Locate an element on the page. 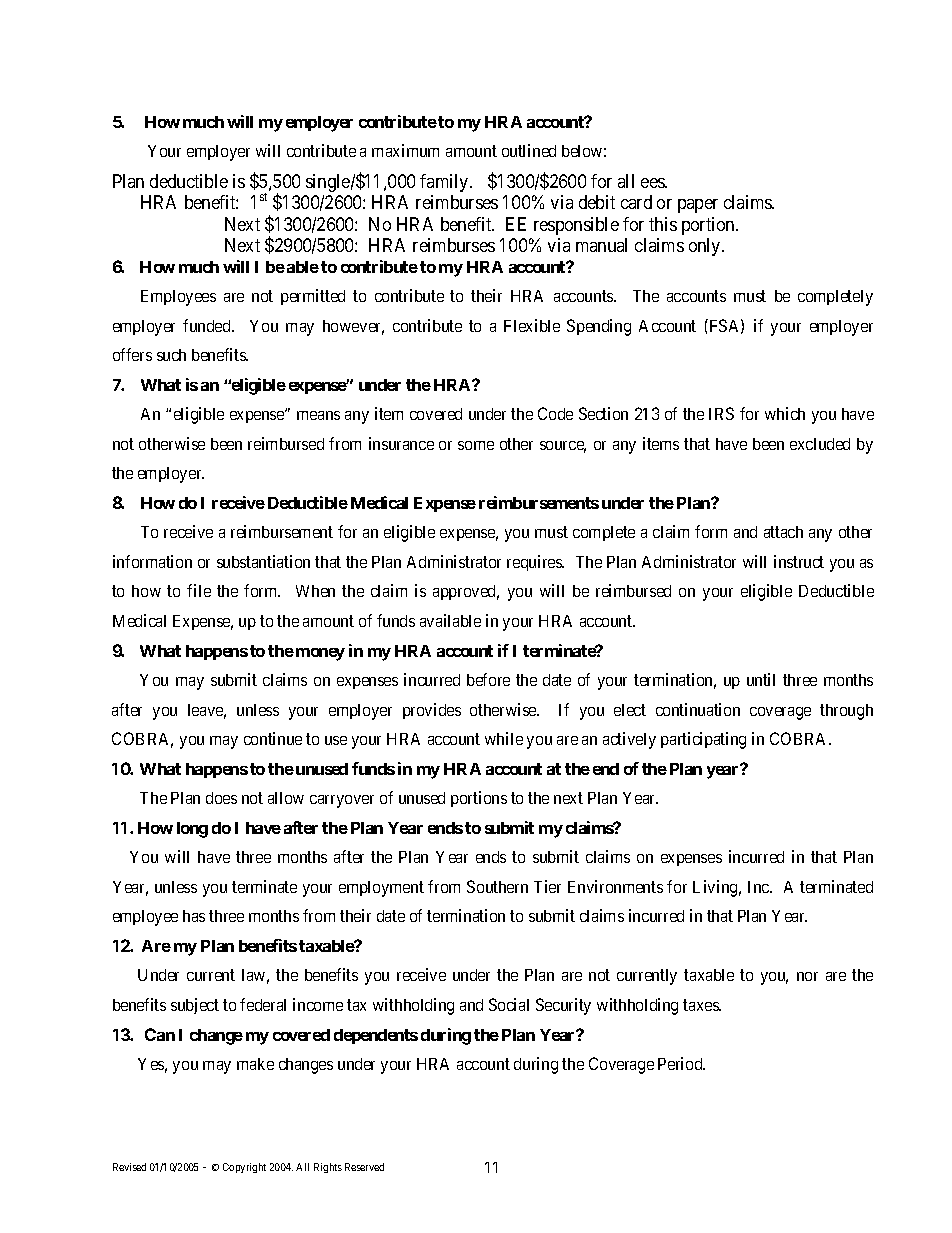  some is located at coordinates (476, 445).
